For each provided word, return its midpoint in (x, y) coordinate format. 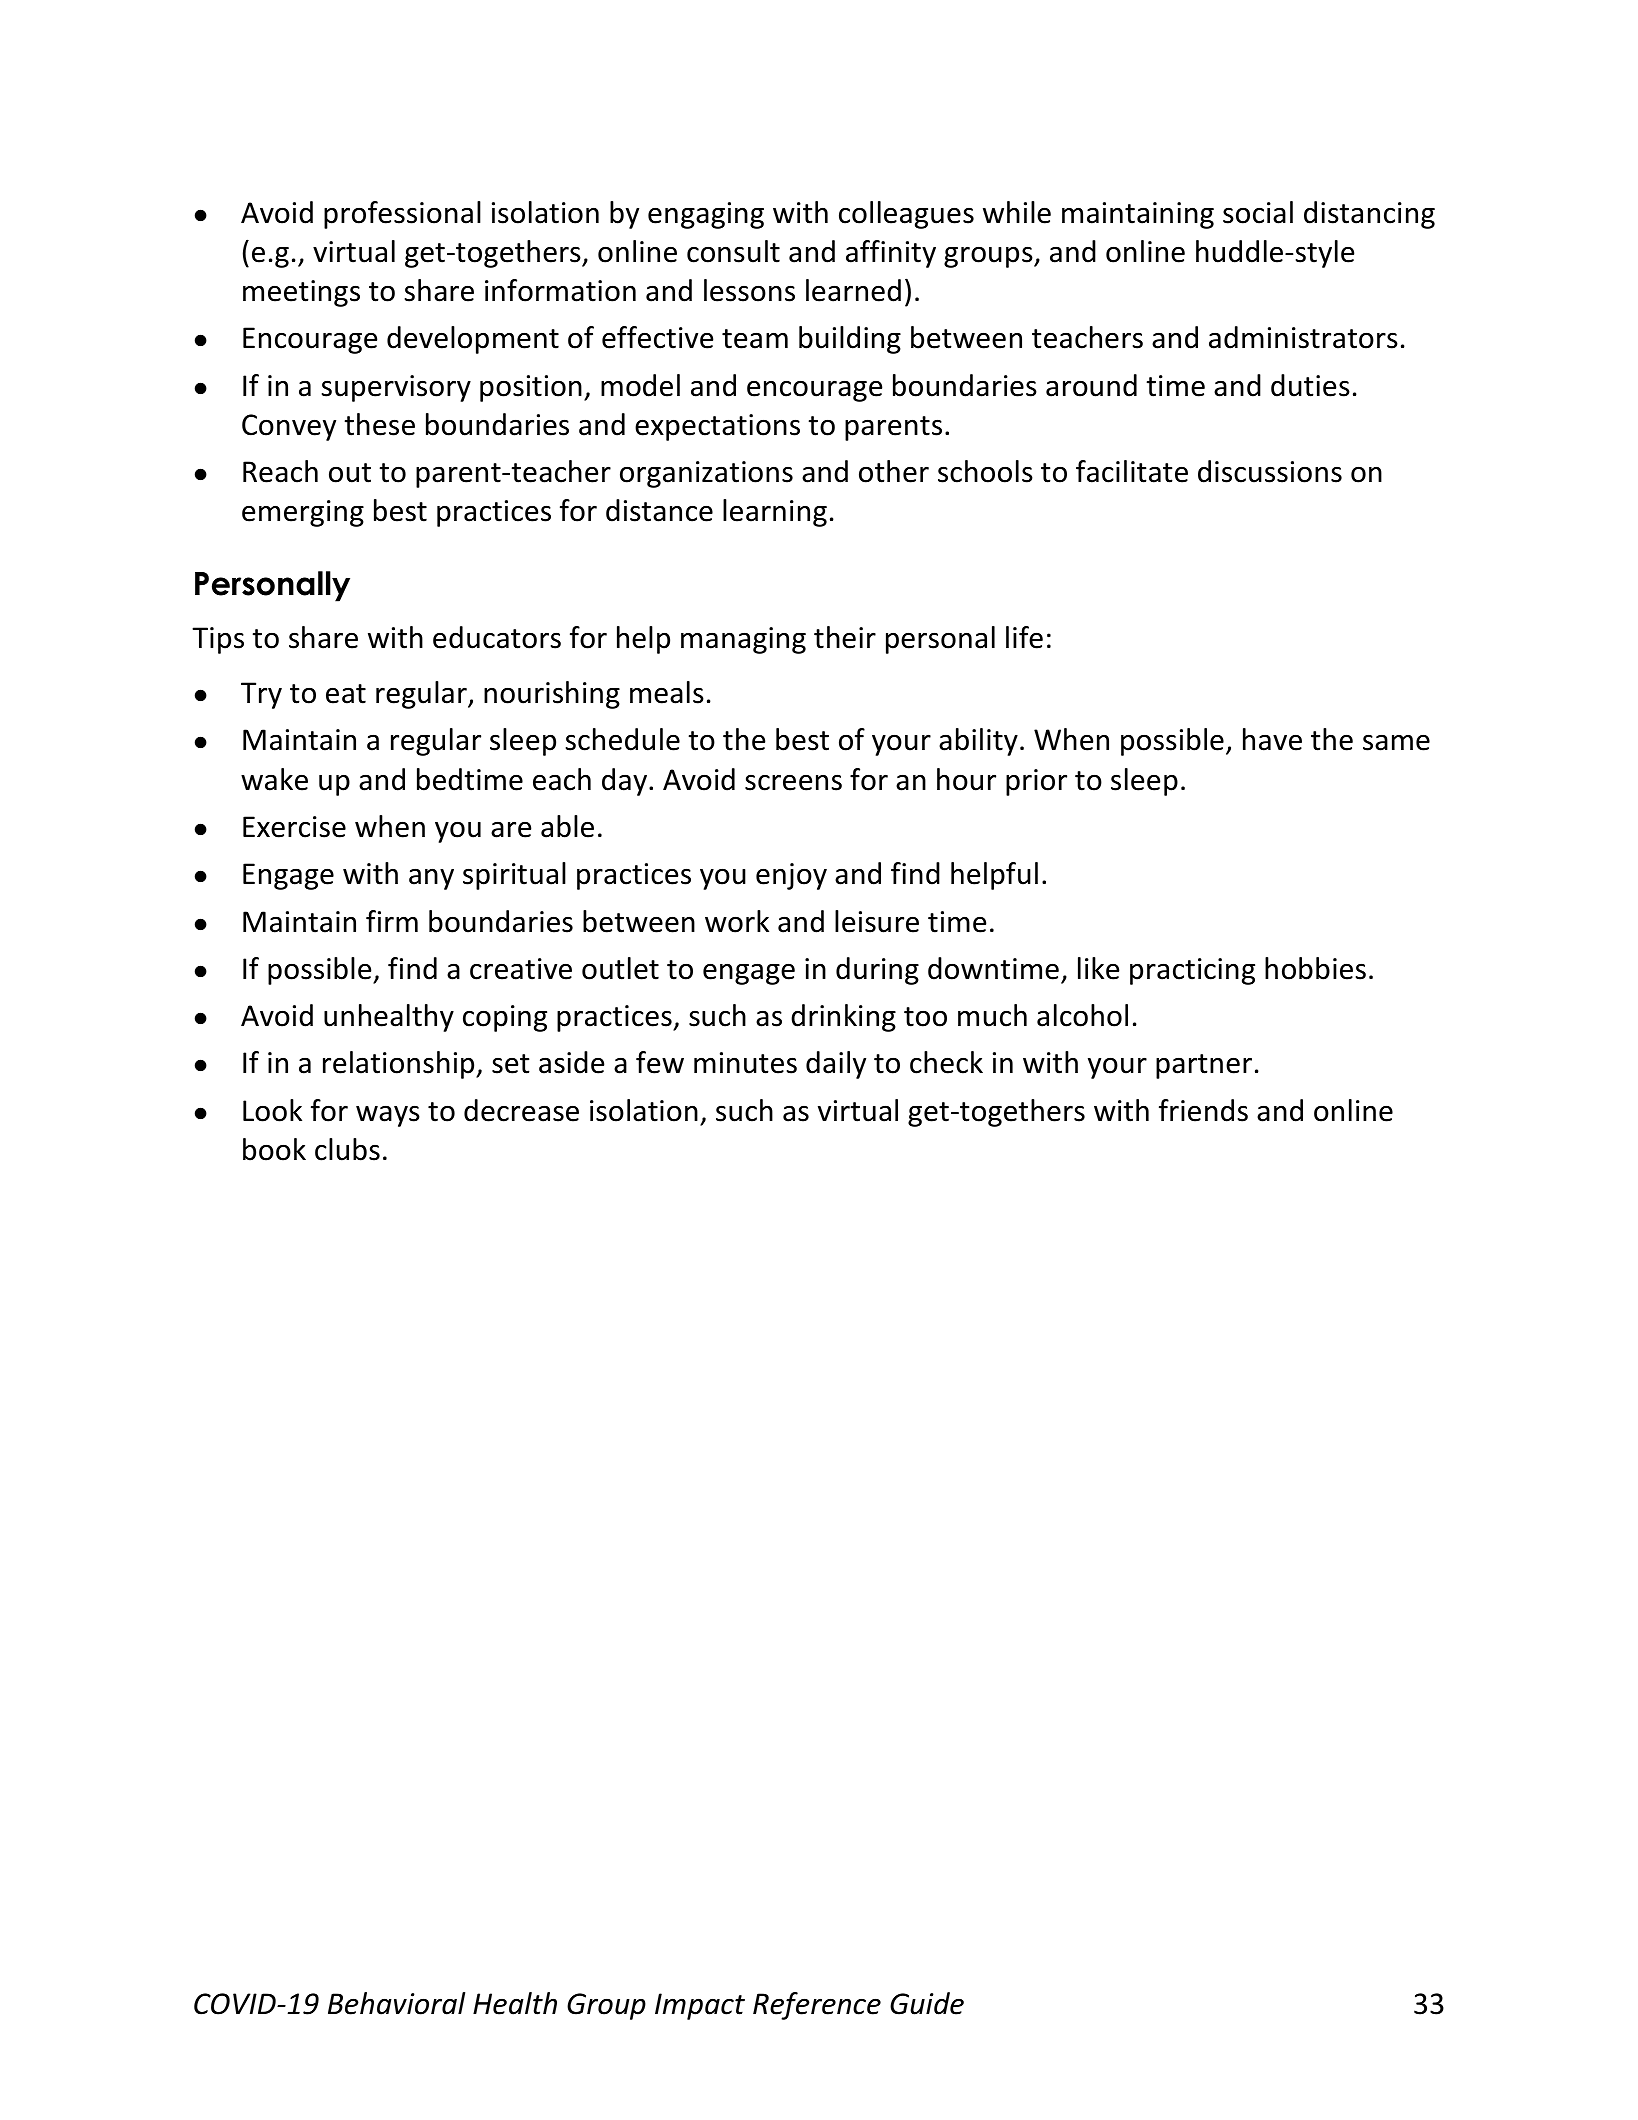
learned (853, 290)
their (845, 637)
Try (261, 695)
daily (836, 1065)
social (1258, 212)
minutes (745, 1063)
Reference (817, 2006)
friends (1203, 1110)
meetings (301, 293)
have (1272, 739)
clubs (347, 1149)
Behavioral (396, 2003)
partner (1204, 1066)
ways (388, 1116)
